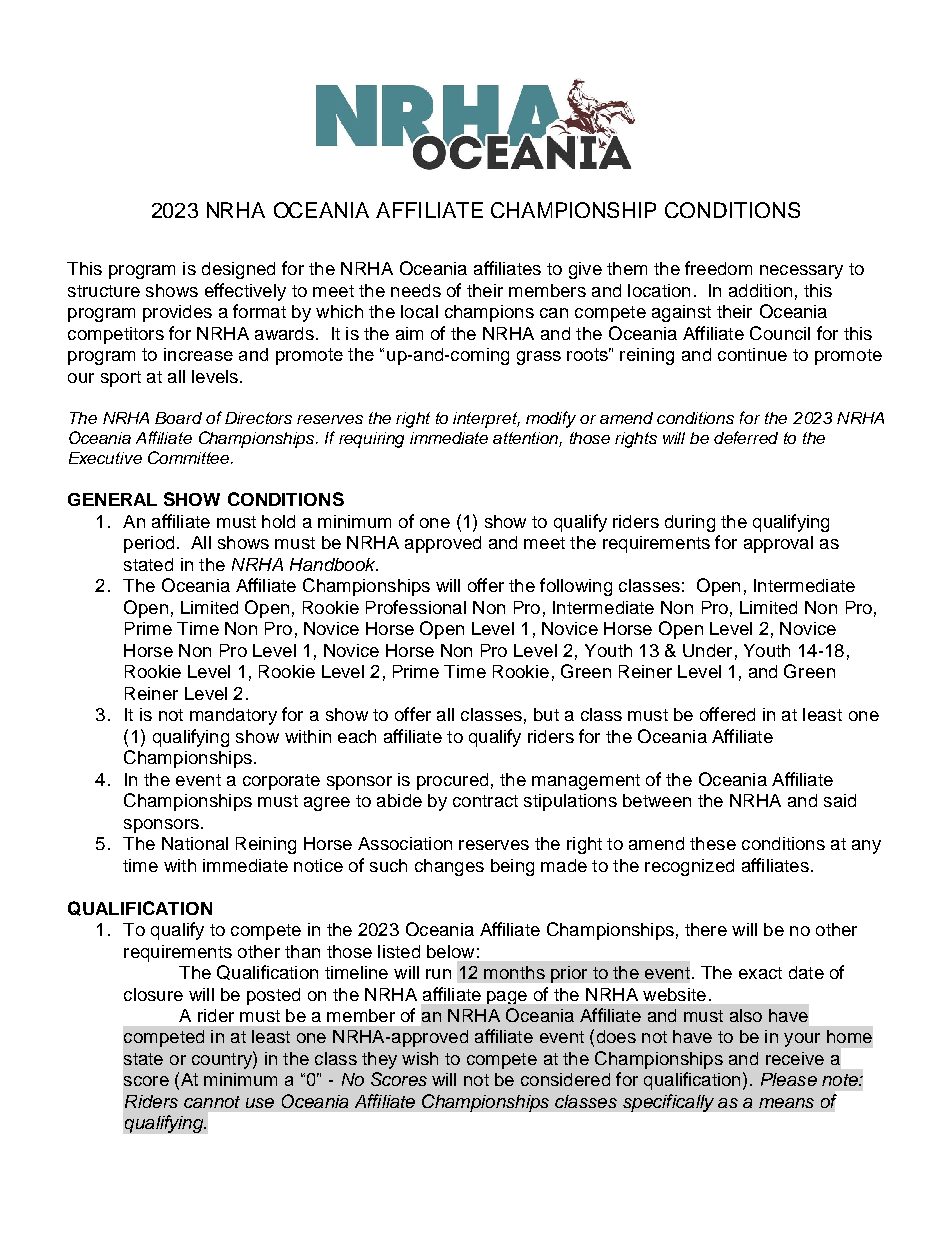 This image has height=1233, width=952. Describe the element at coordinates (420, 1058) in the image. I see `wish` at that location.
